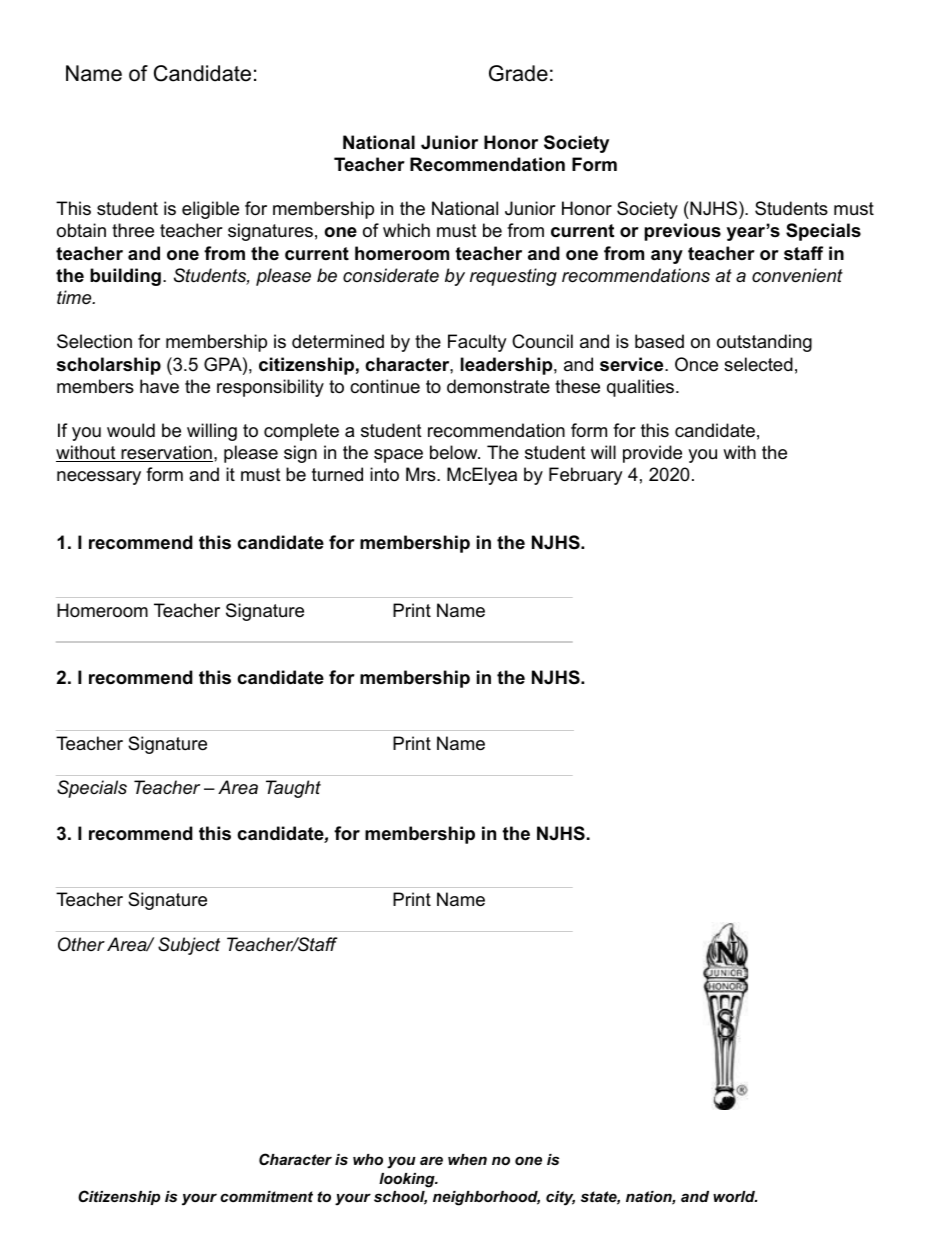 The height and width of the page is (1233, 952). Describe the element at coordinates (735, 1196) in the page. I see `world` at that location.
